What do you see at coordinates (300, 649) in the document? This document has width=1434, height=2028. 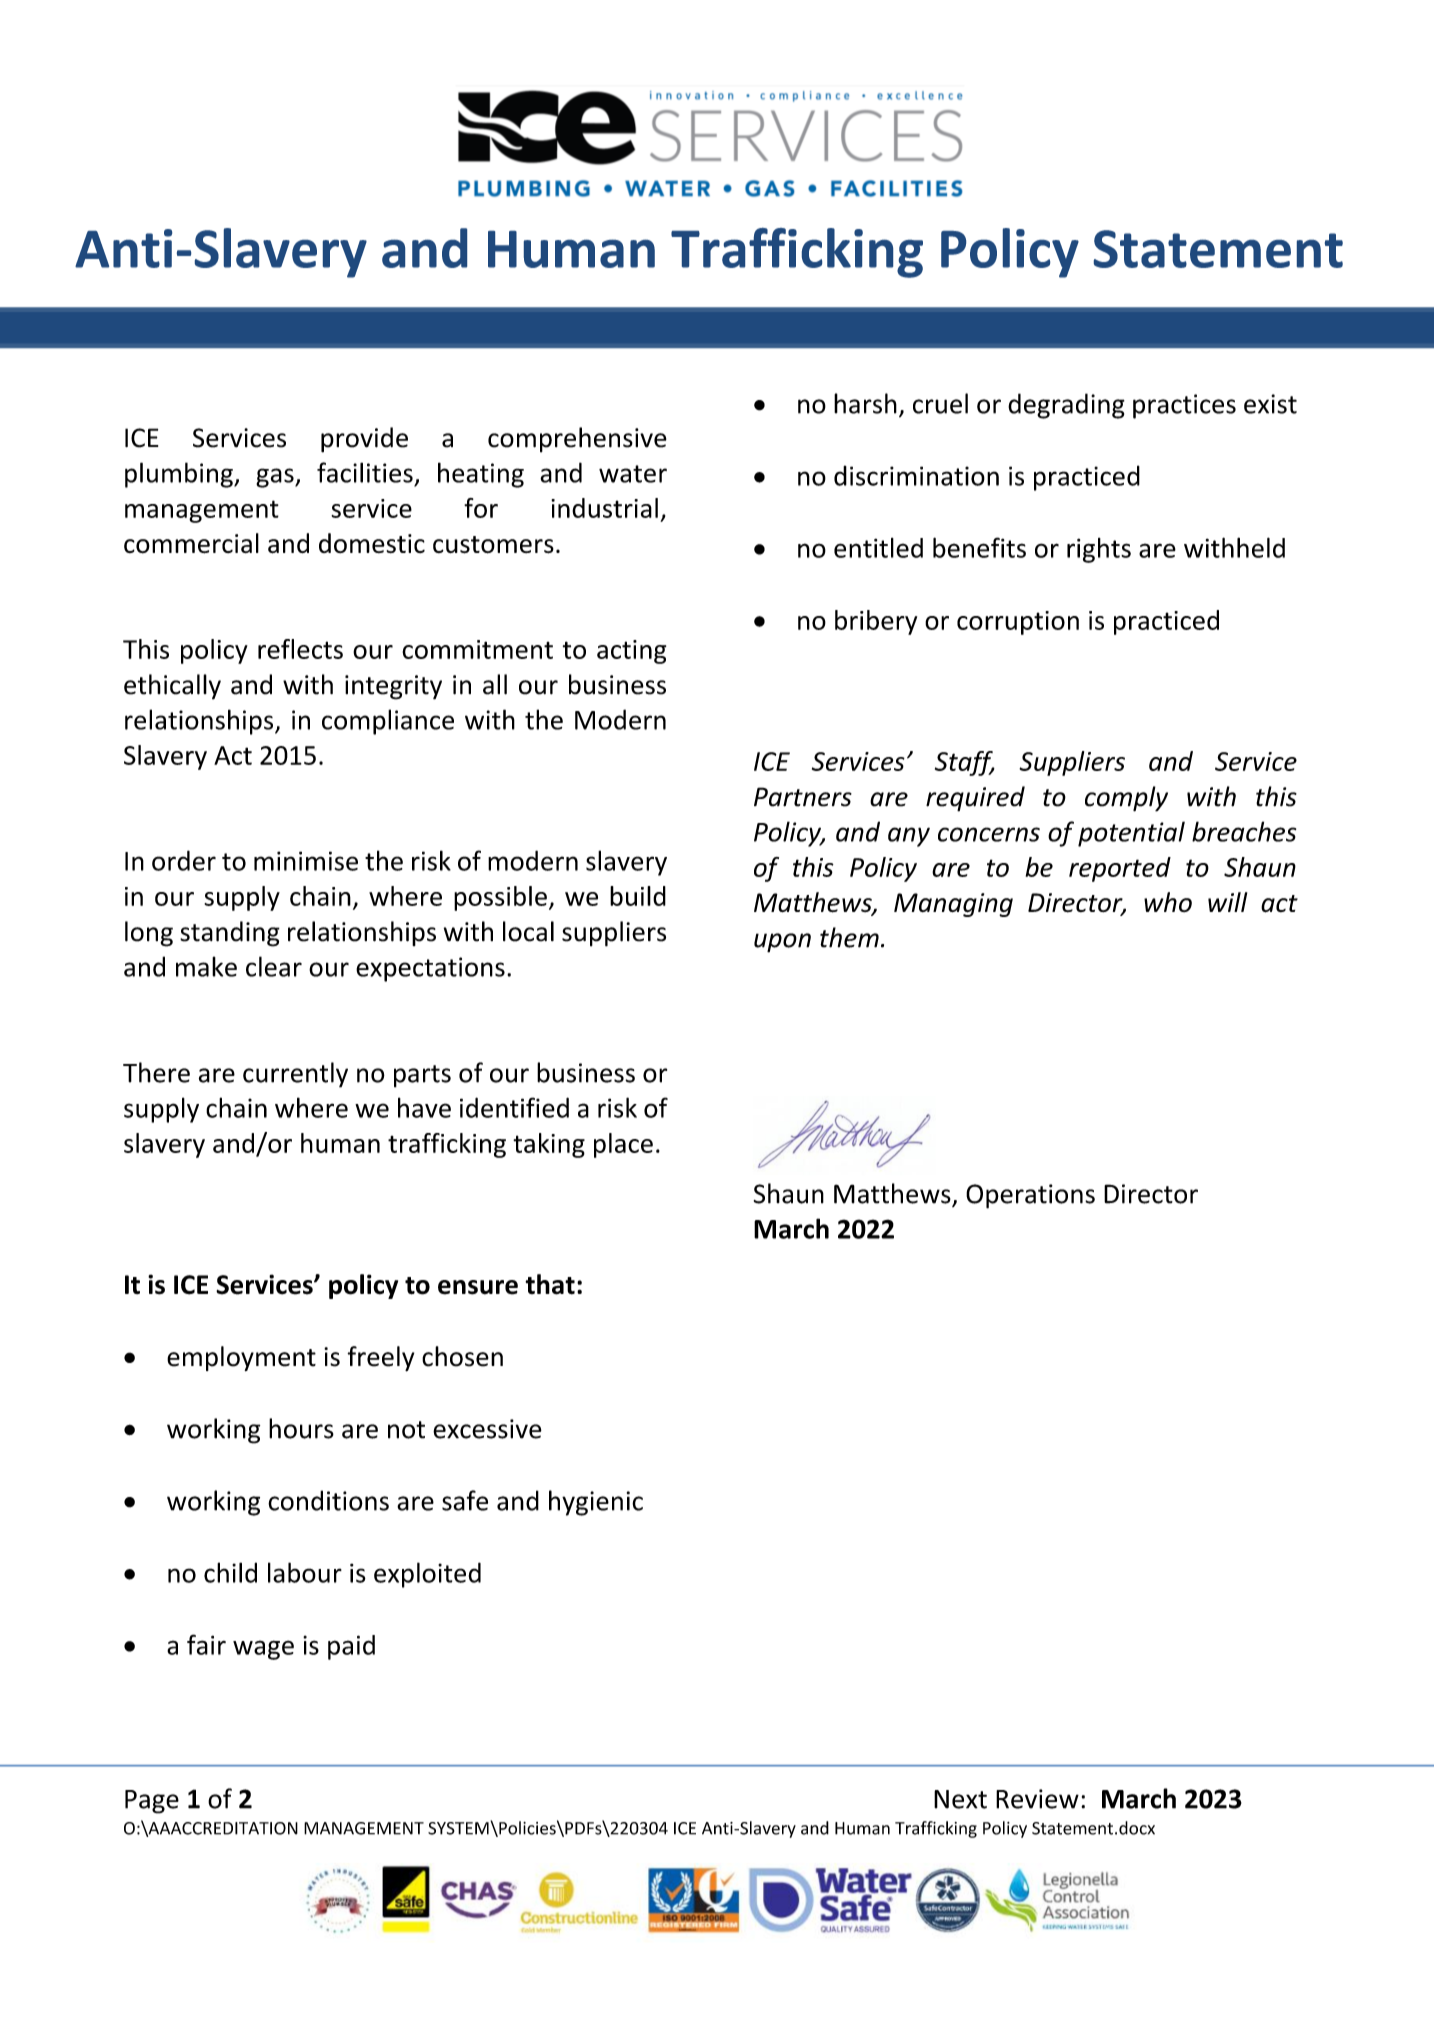 I see `reflects` at bounding box center [300, 649].
